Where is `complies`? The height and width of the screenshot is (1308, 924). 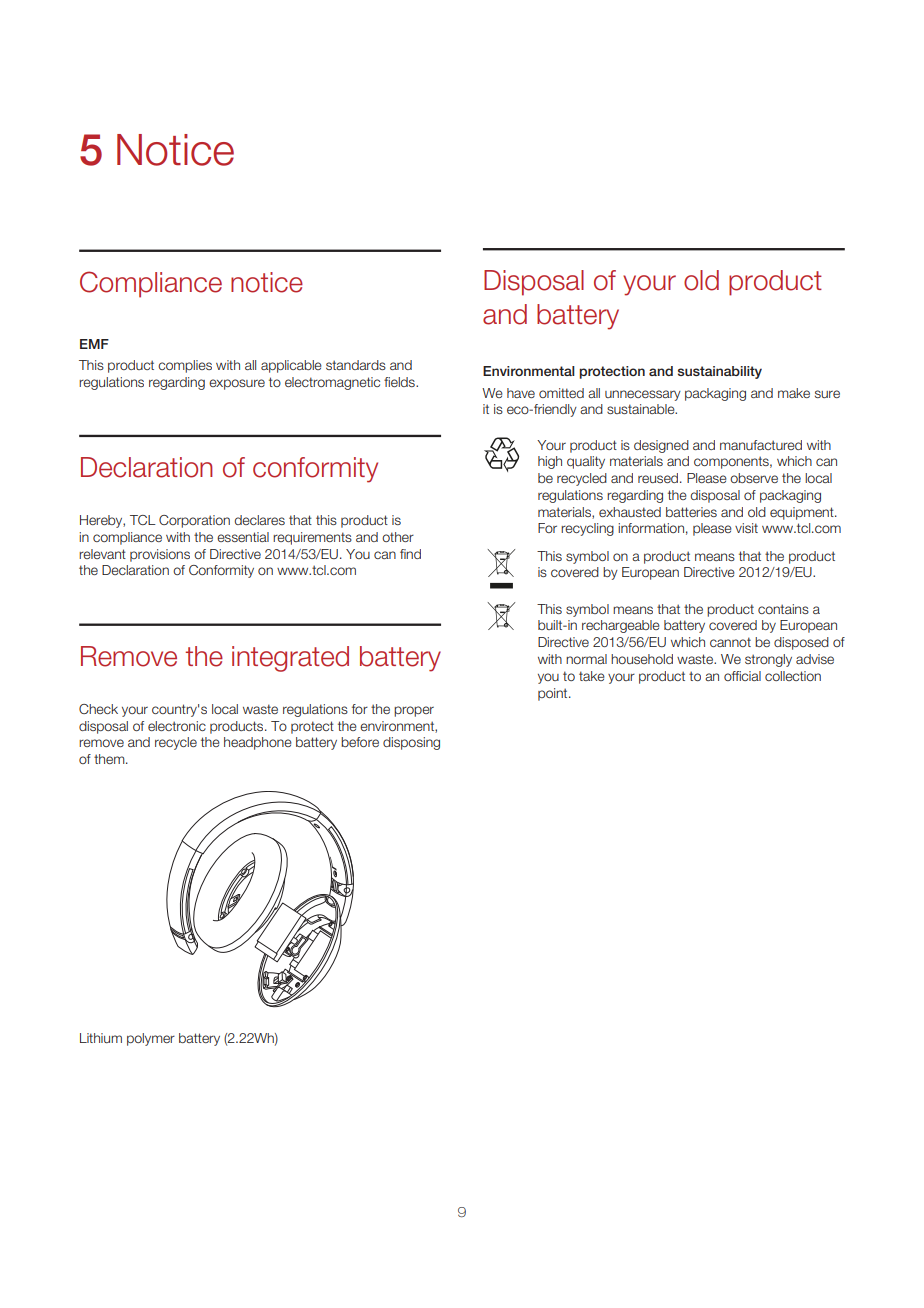 complies is located at coordinates (185, 366).
